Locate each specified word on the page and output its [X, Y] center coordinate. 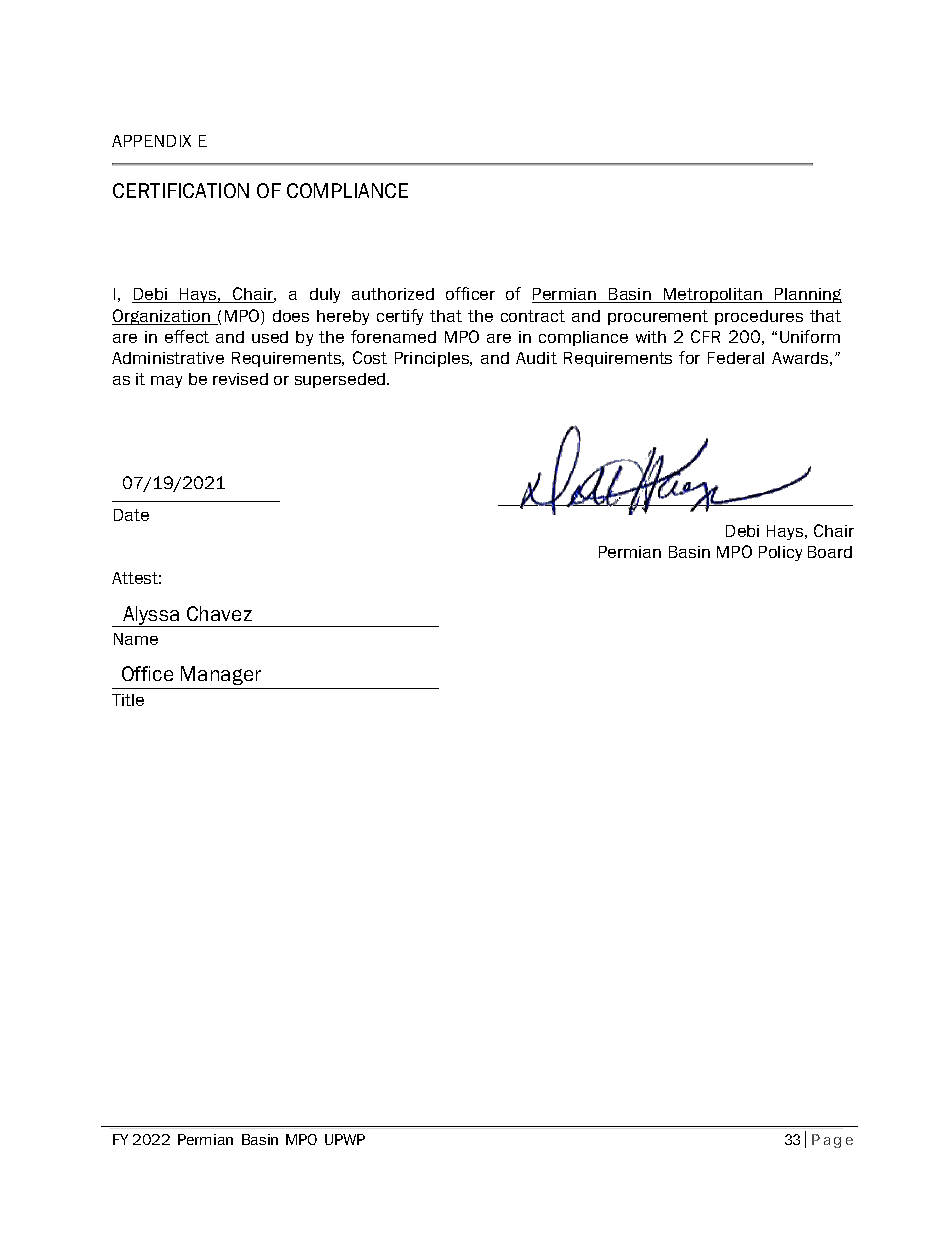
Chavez [219, 613]
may [166, 382]
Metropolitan [713, 295]
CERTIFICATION [181, 190]
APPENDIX [151, 141]
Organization [162, 317]
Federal [736, 358]
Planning [807, 295]
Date [131, 515]
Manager [221, 675]
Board [830, 552]
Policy [780, 553]
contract [533, 316]
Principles [433, 359]
